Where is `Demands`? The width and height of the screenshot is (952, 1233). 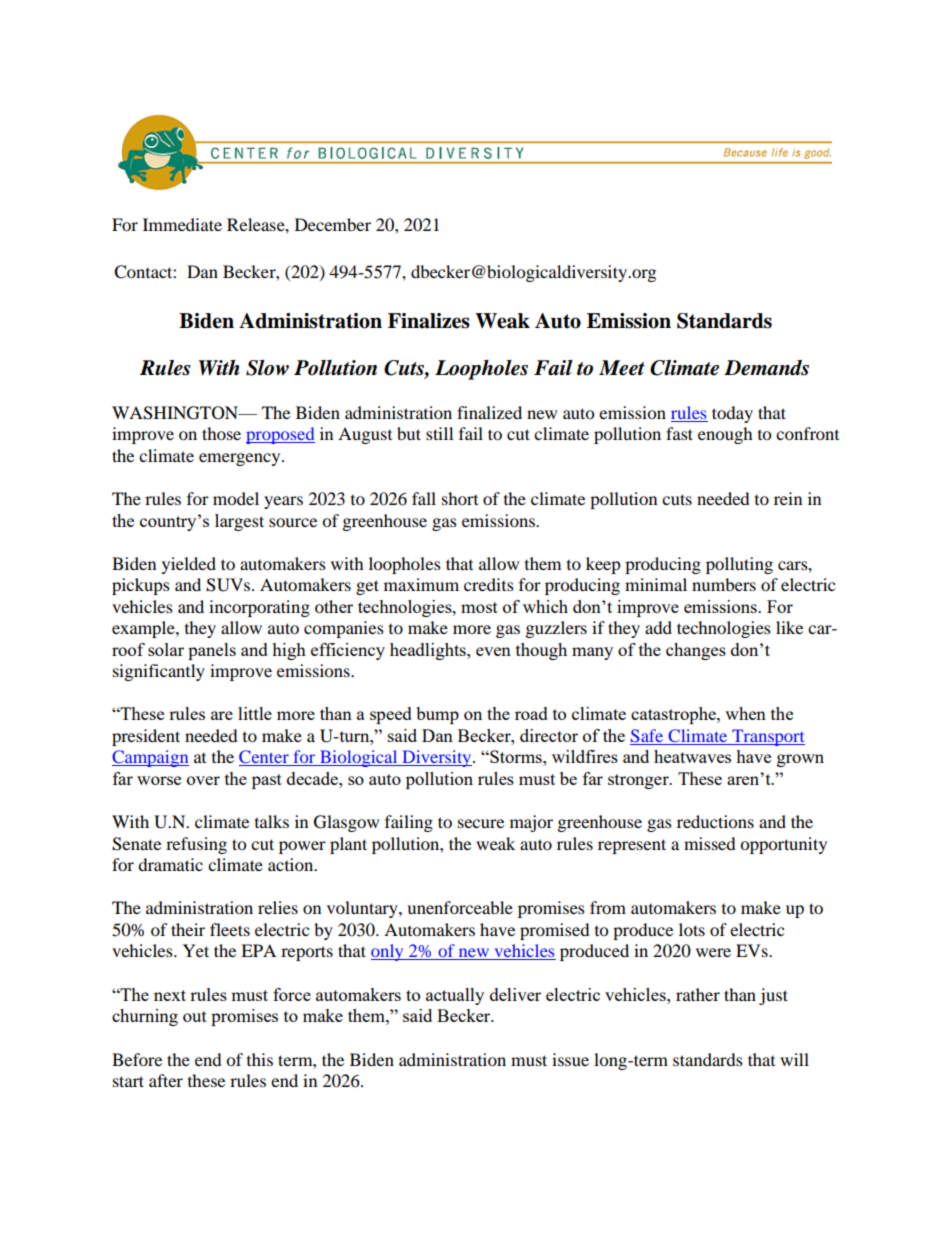
Demands is located at coordinates (766, 368).
